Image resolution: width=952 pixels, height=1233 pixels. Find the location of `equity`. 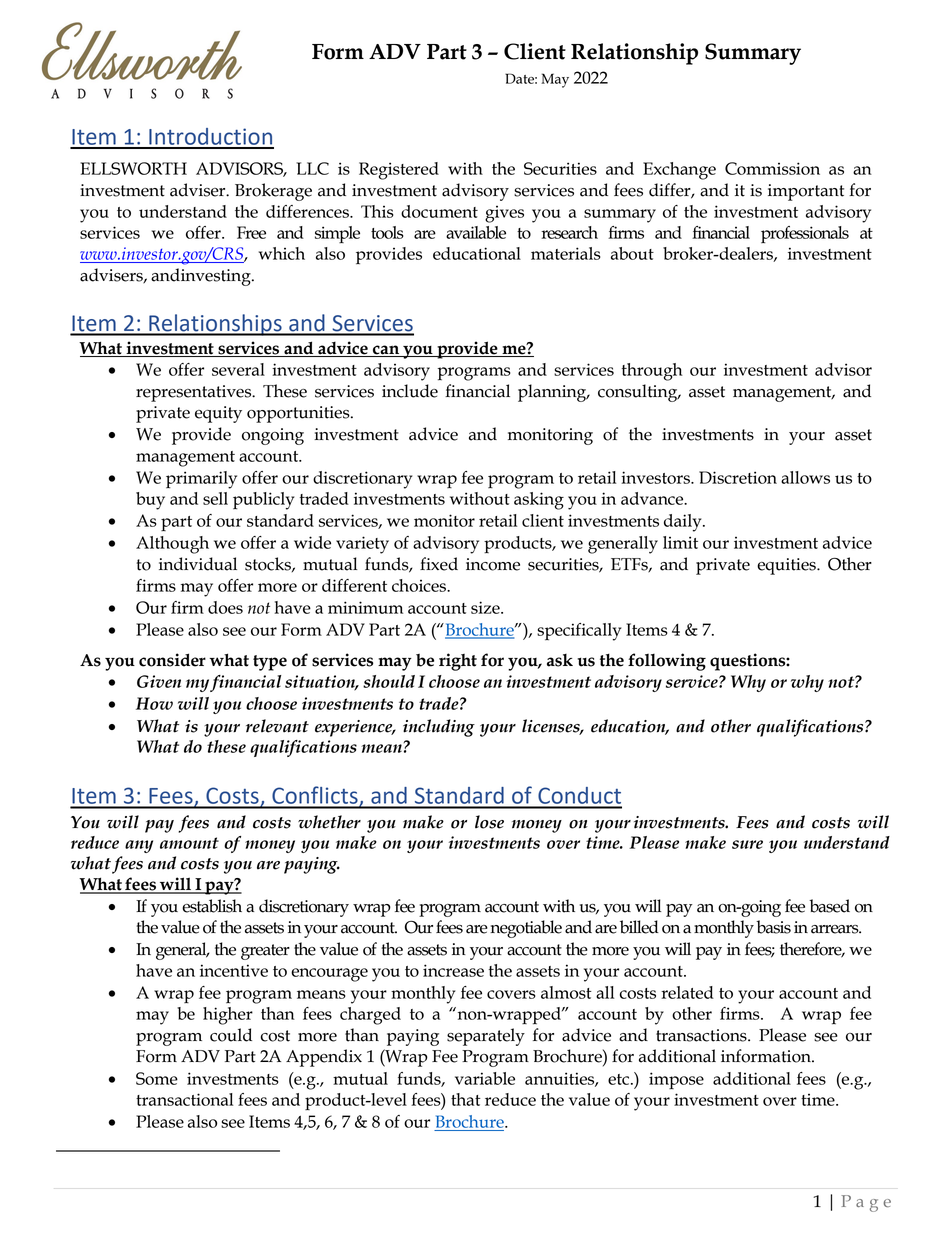

equity is located at coordinates (218, 414).
